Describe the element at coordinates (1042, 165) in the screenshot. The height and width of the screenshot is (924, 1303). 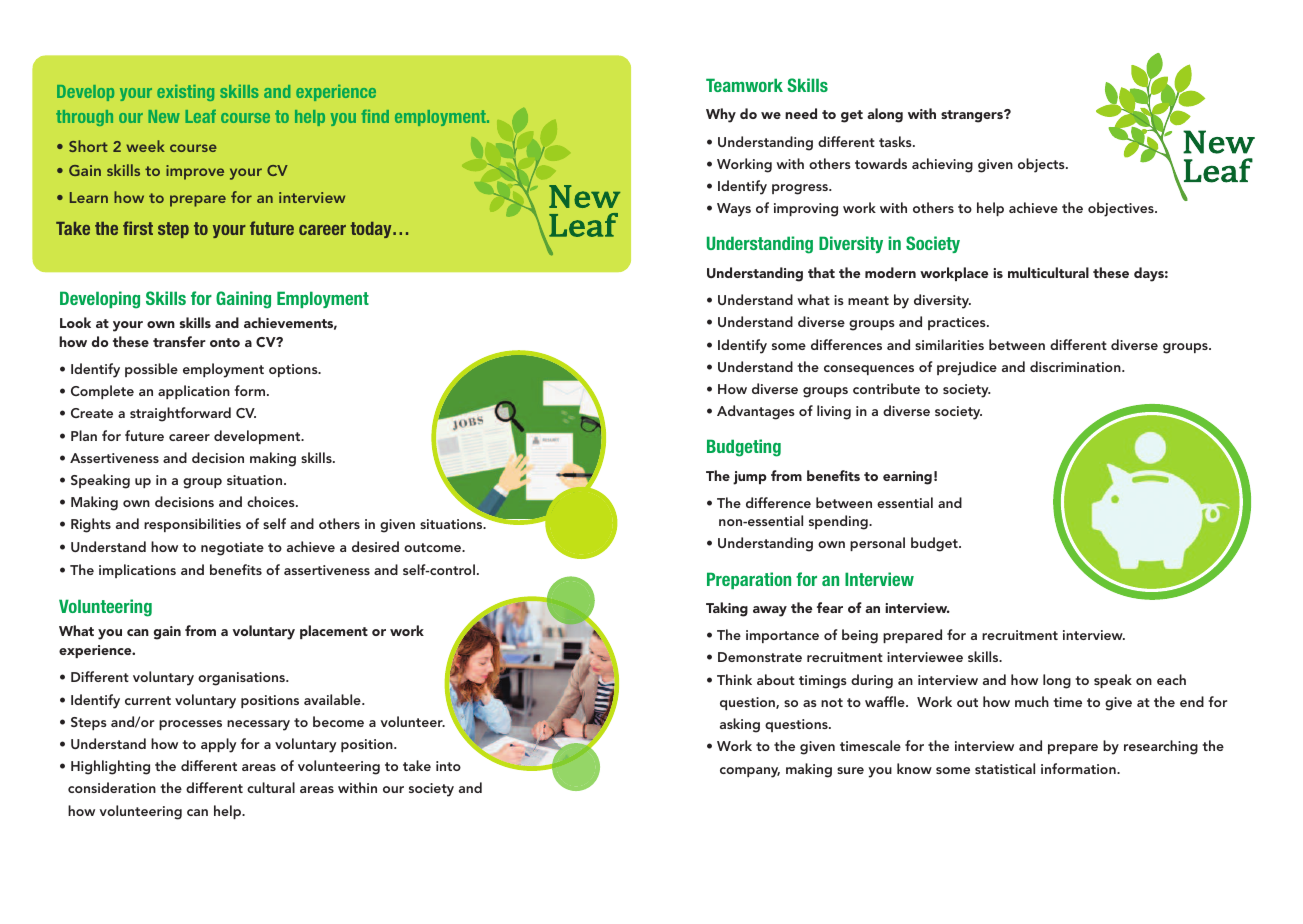
I see `objects` at that location.
